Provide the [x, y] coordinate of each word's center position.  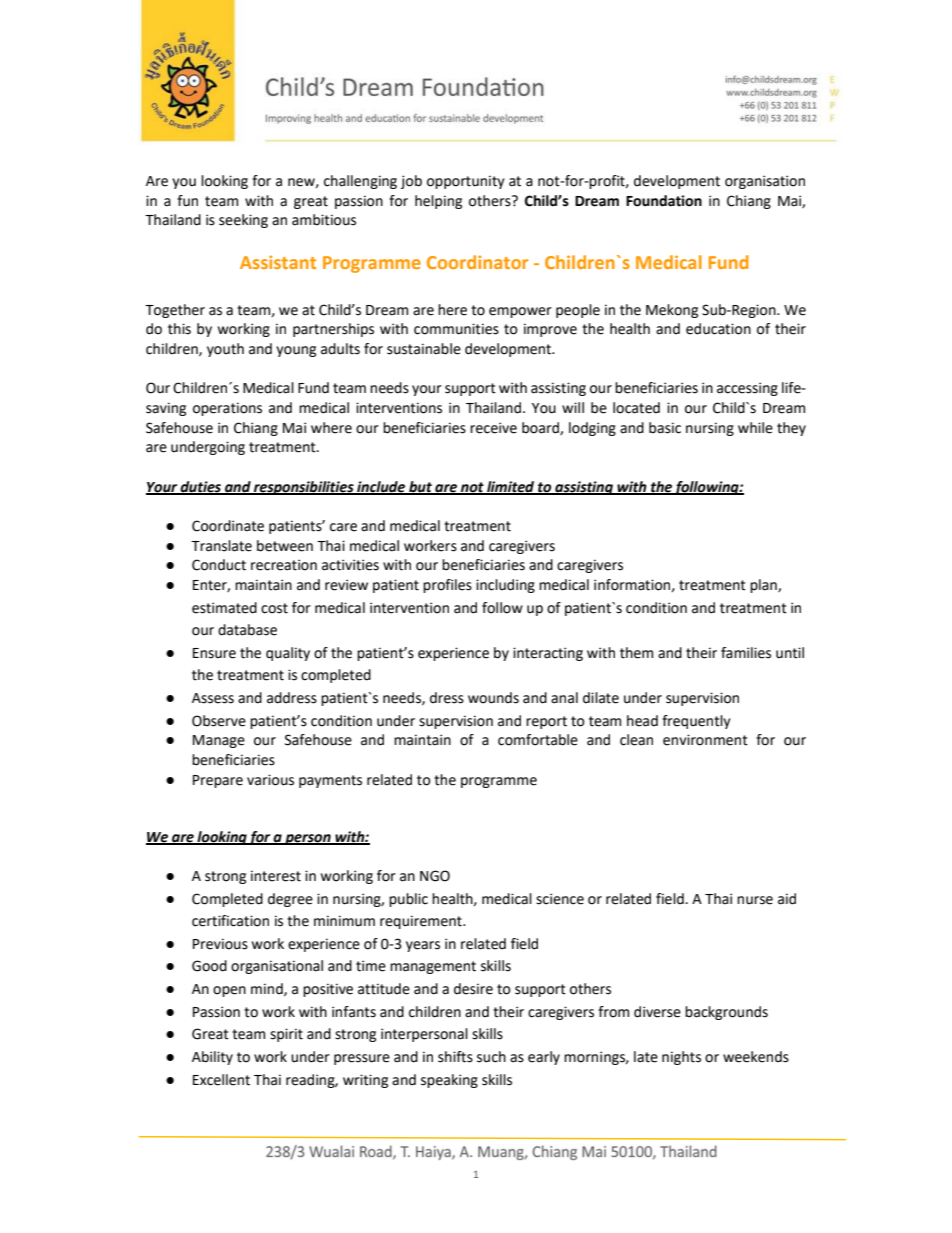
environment [705, 740]
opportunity [466, 182]
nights [681, 1058]
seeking [243, 221]
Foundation [664, 201]
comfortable [538, 740]
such [491, 1057]
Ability [212, 1058]
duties [201, 487]
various [270, 780]
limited [511, 487]
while [755, 428]
